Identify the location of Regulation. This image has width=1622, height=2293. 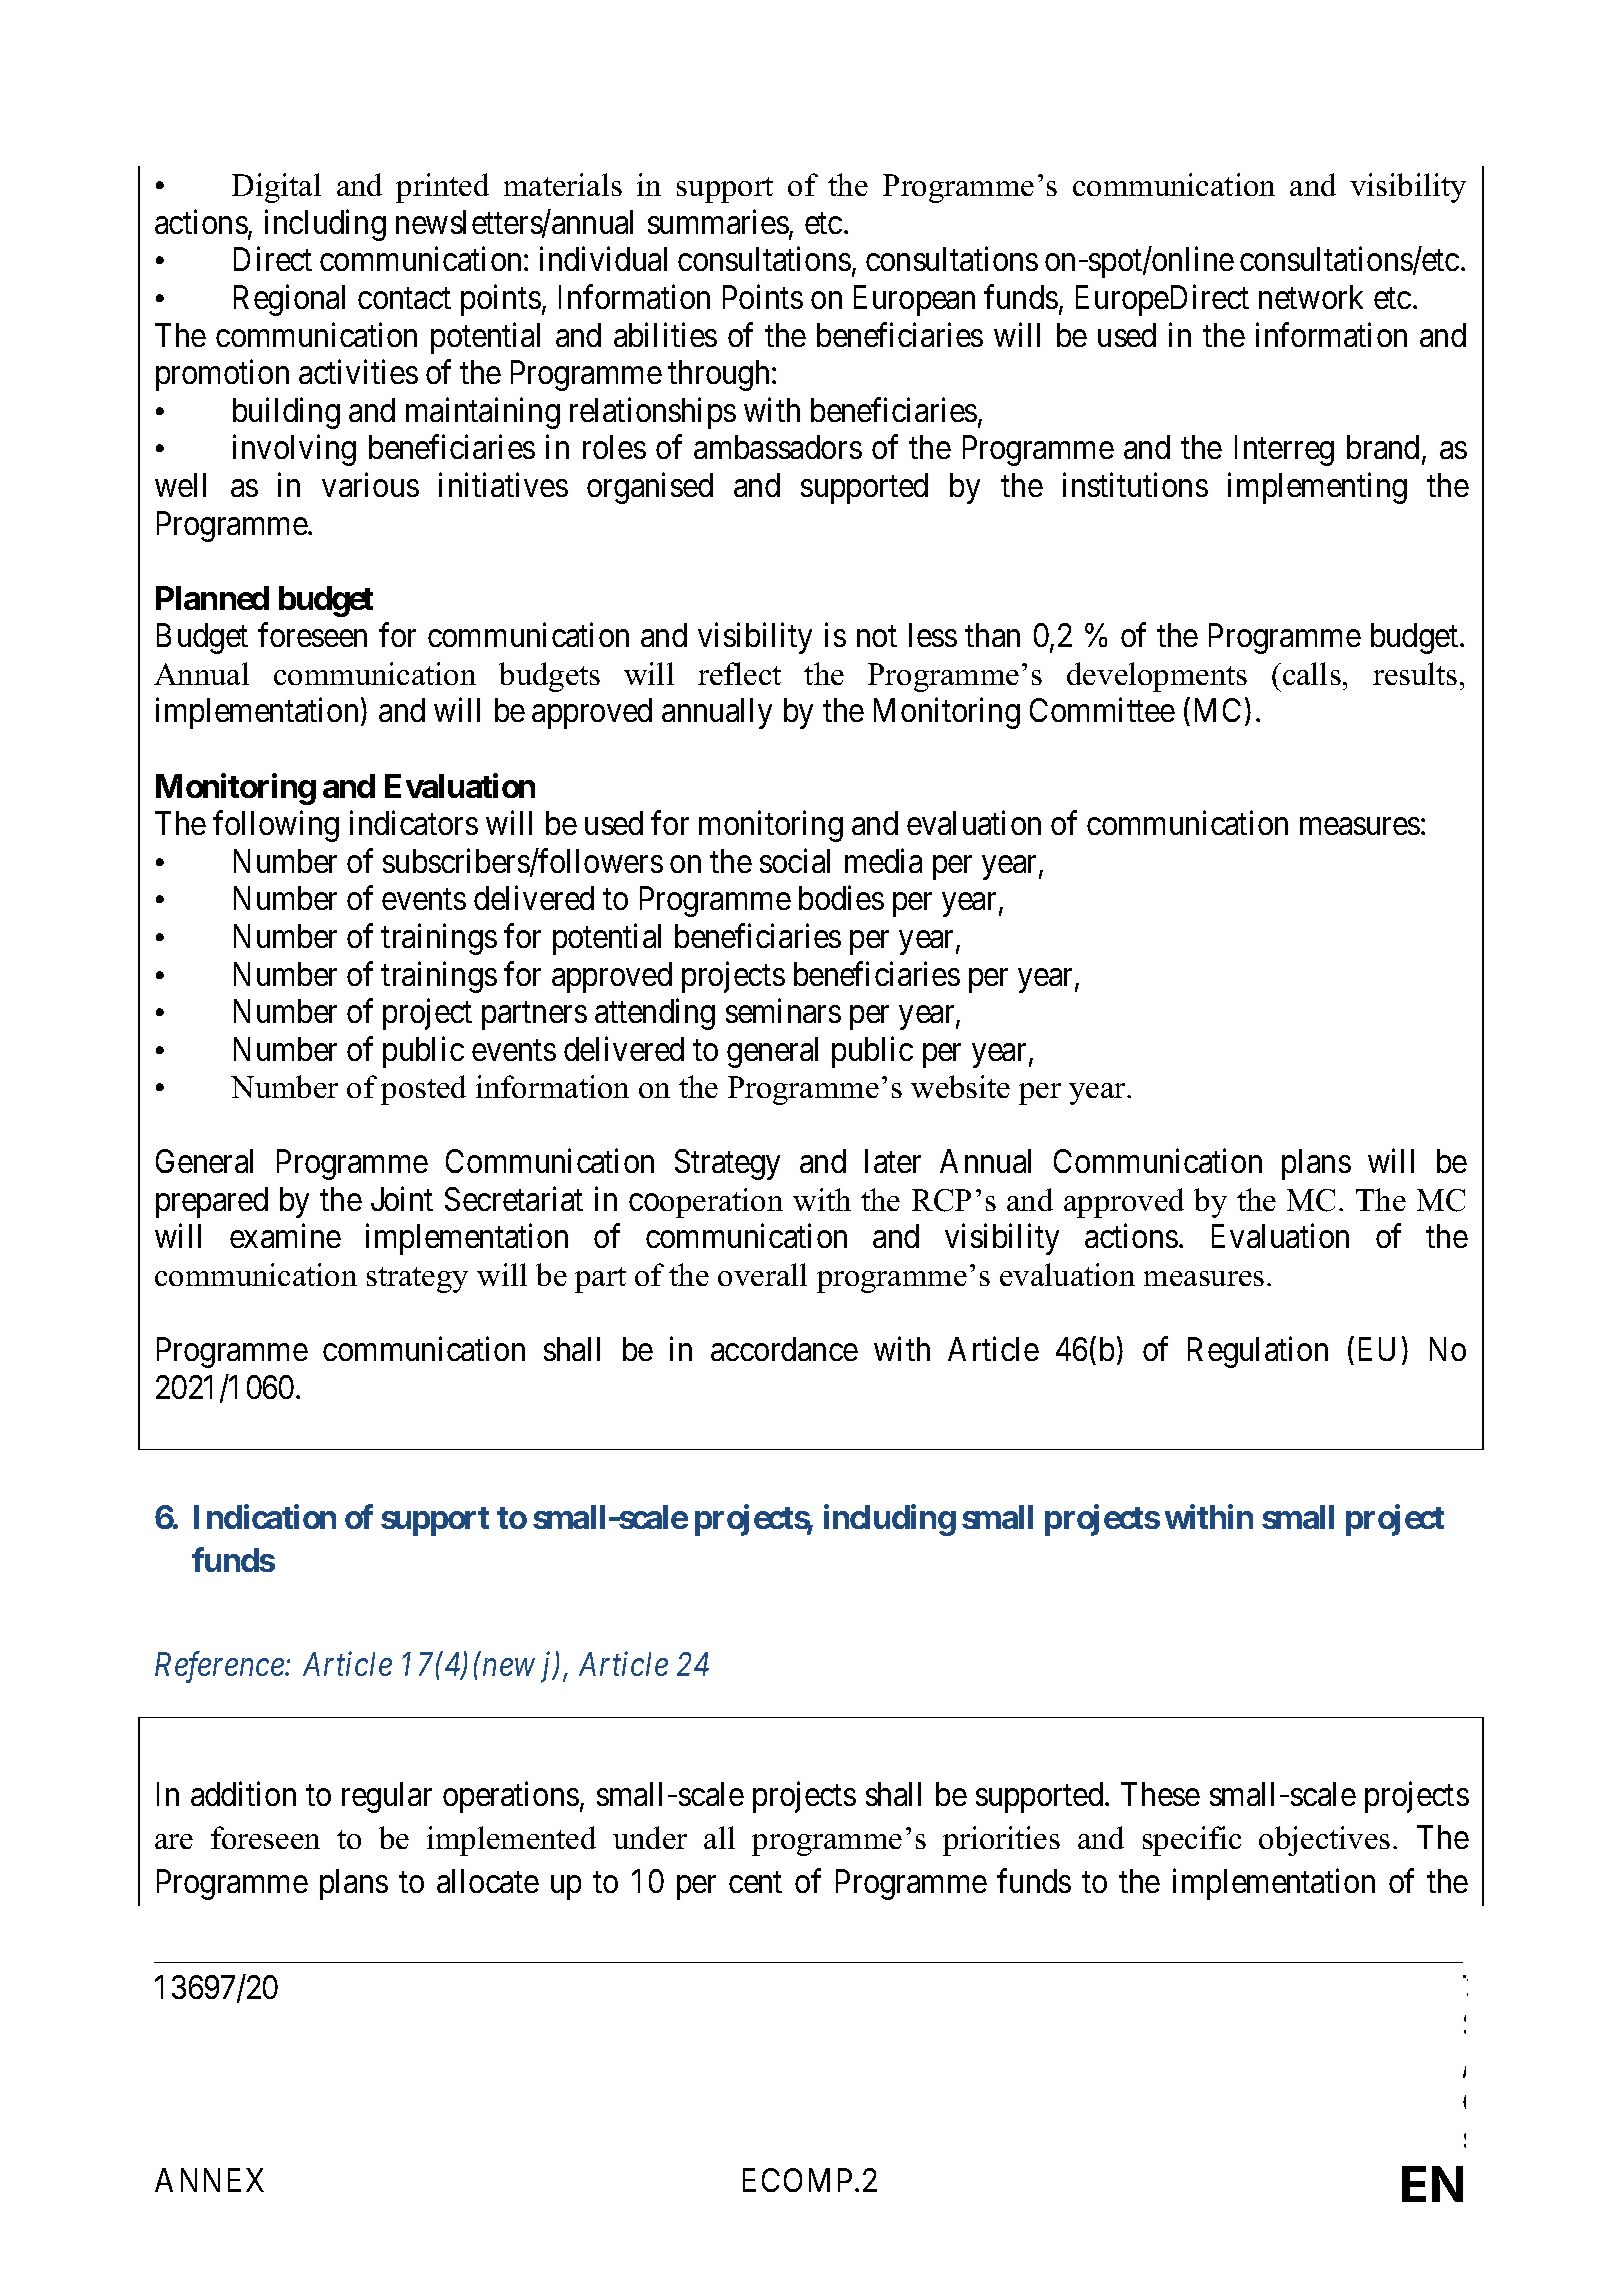
(1258, 1352).
